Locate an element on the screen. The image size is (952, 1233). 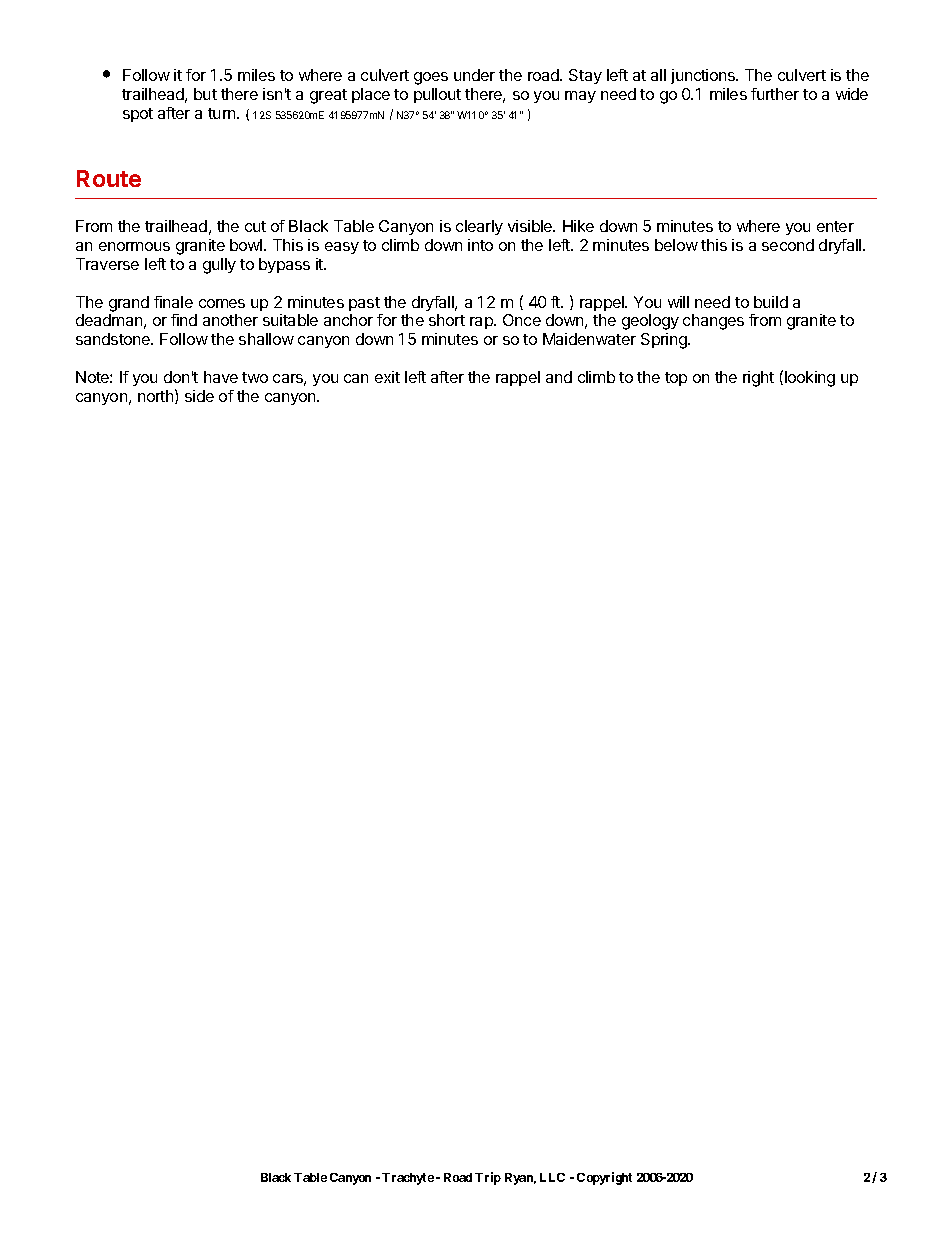
exit is located at coordinates (387, 377).
